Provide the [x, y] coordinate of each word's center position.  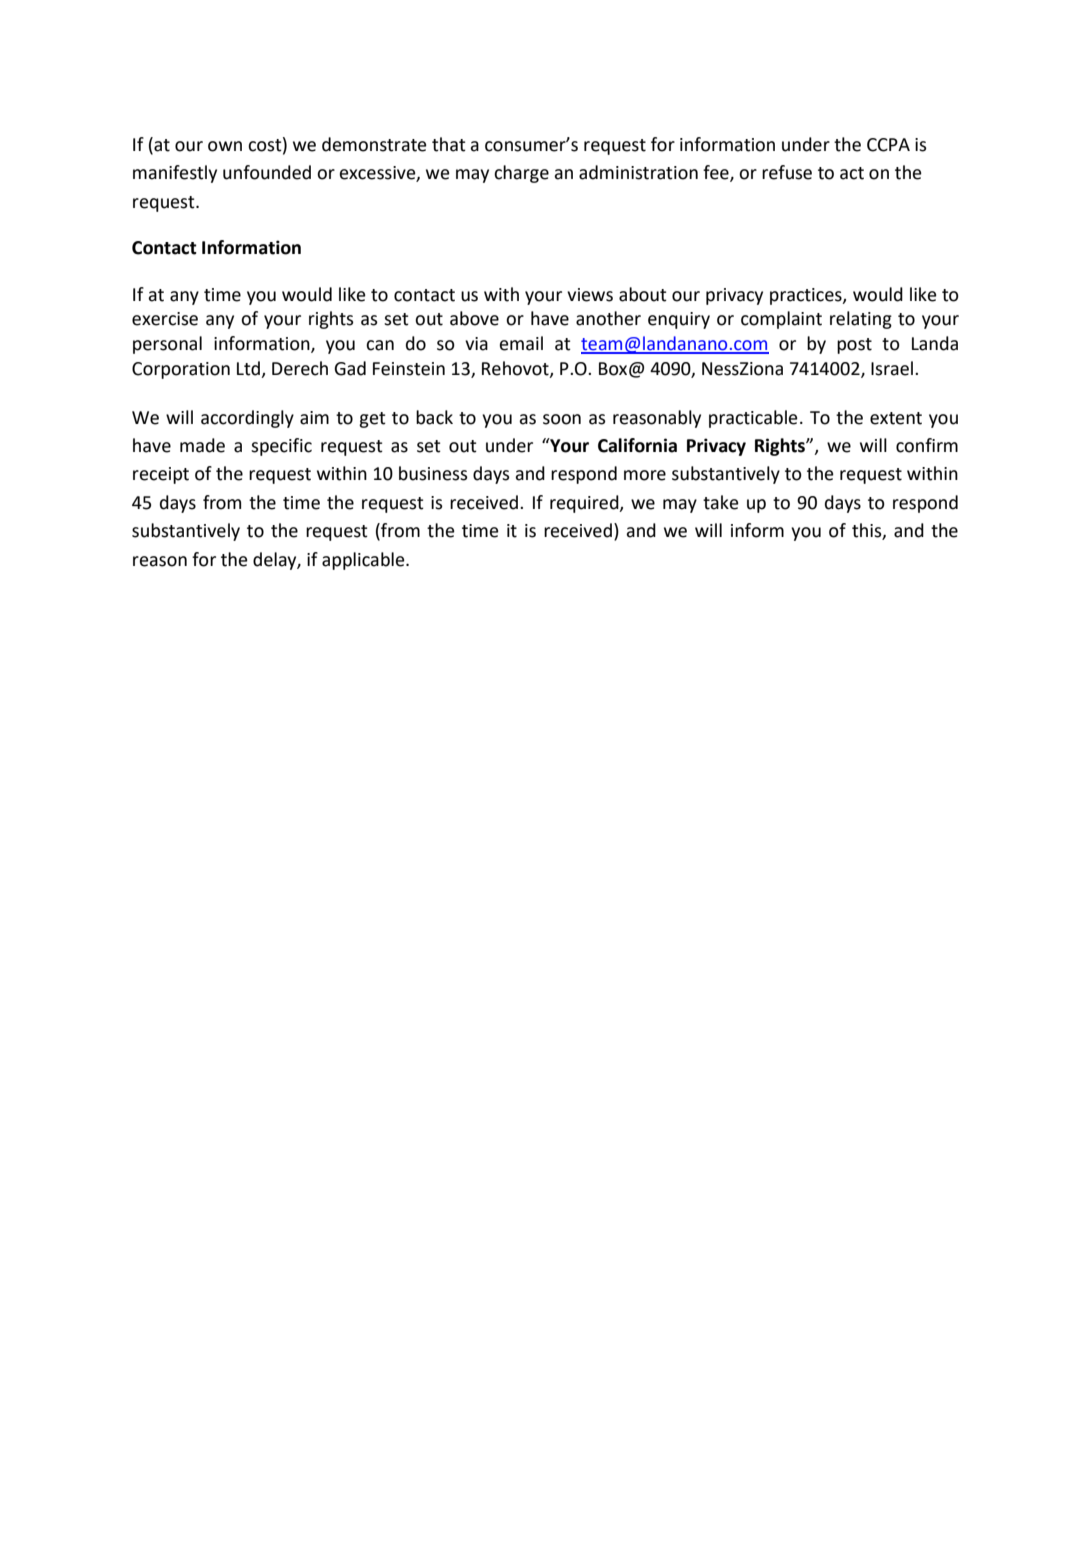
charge [521, 174]
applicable [364, 561]
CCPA [888, 145]
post [854, 346]
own [225, 146]
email [521, 343]
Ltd [248, 368]
